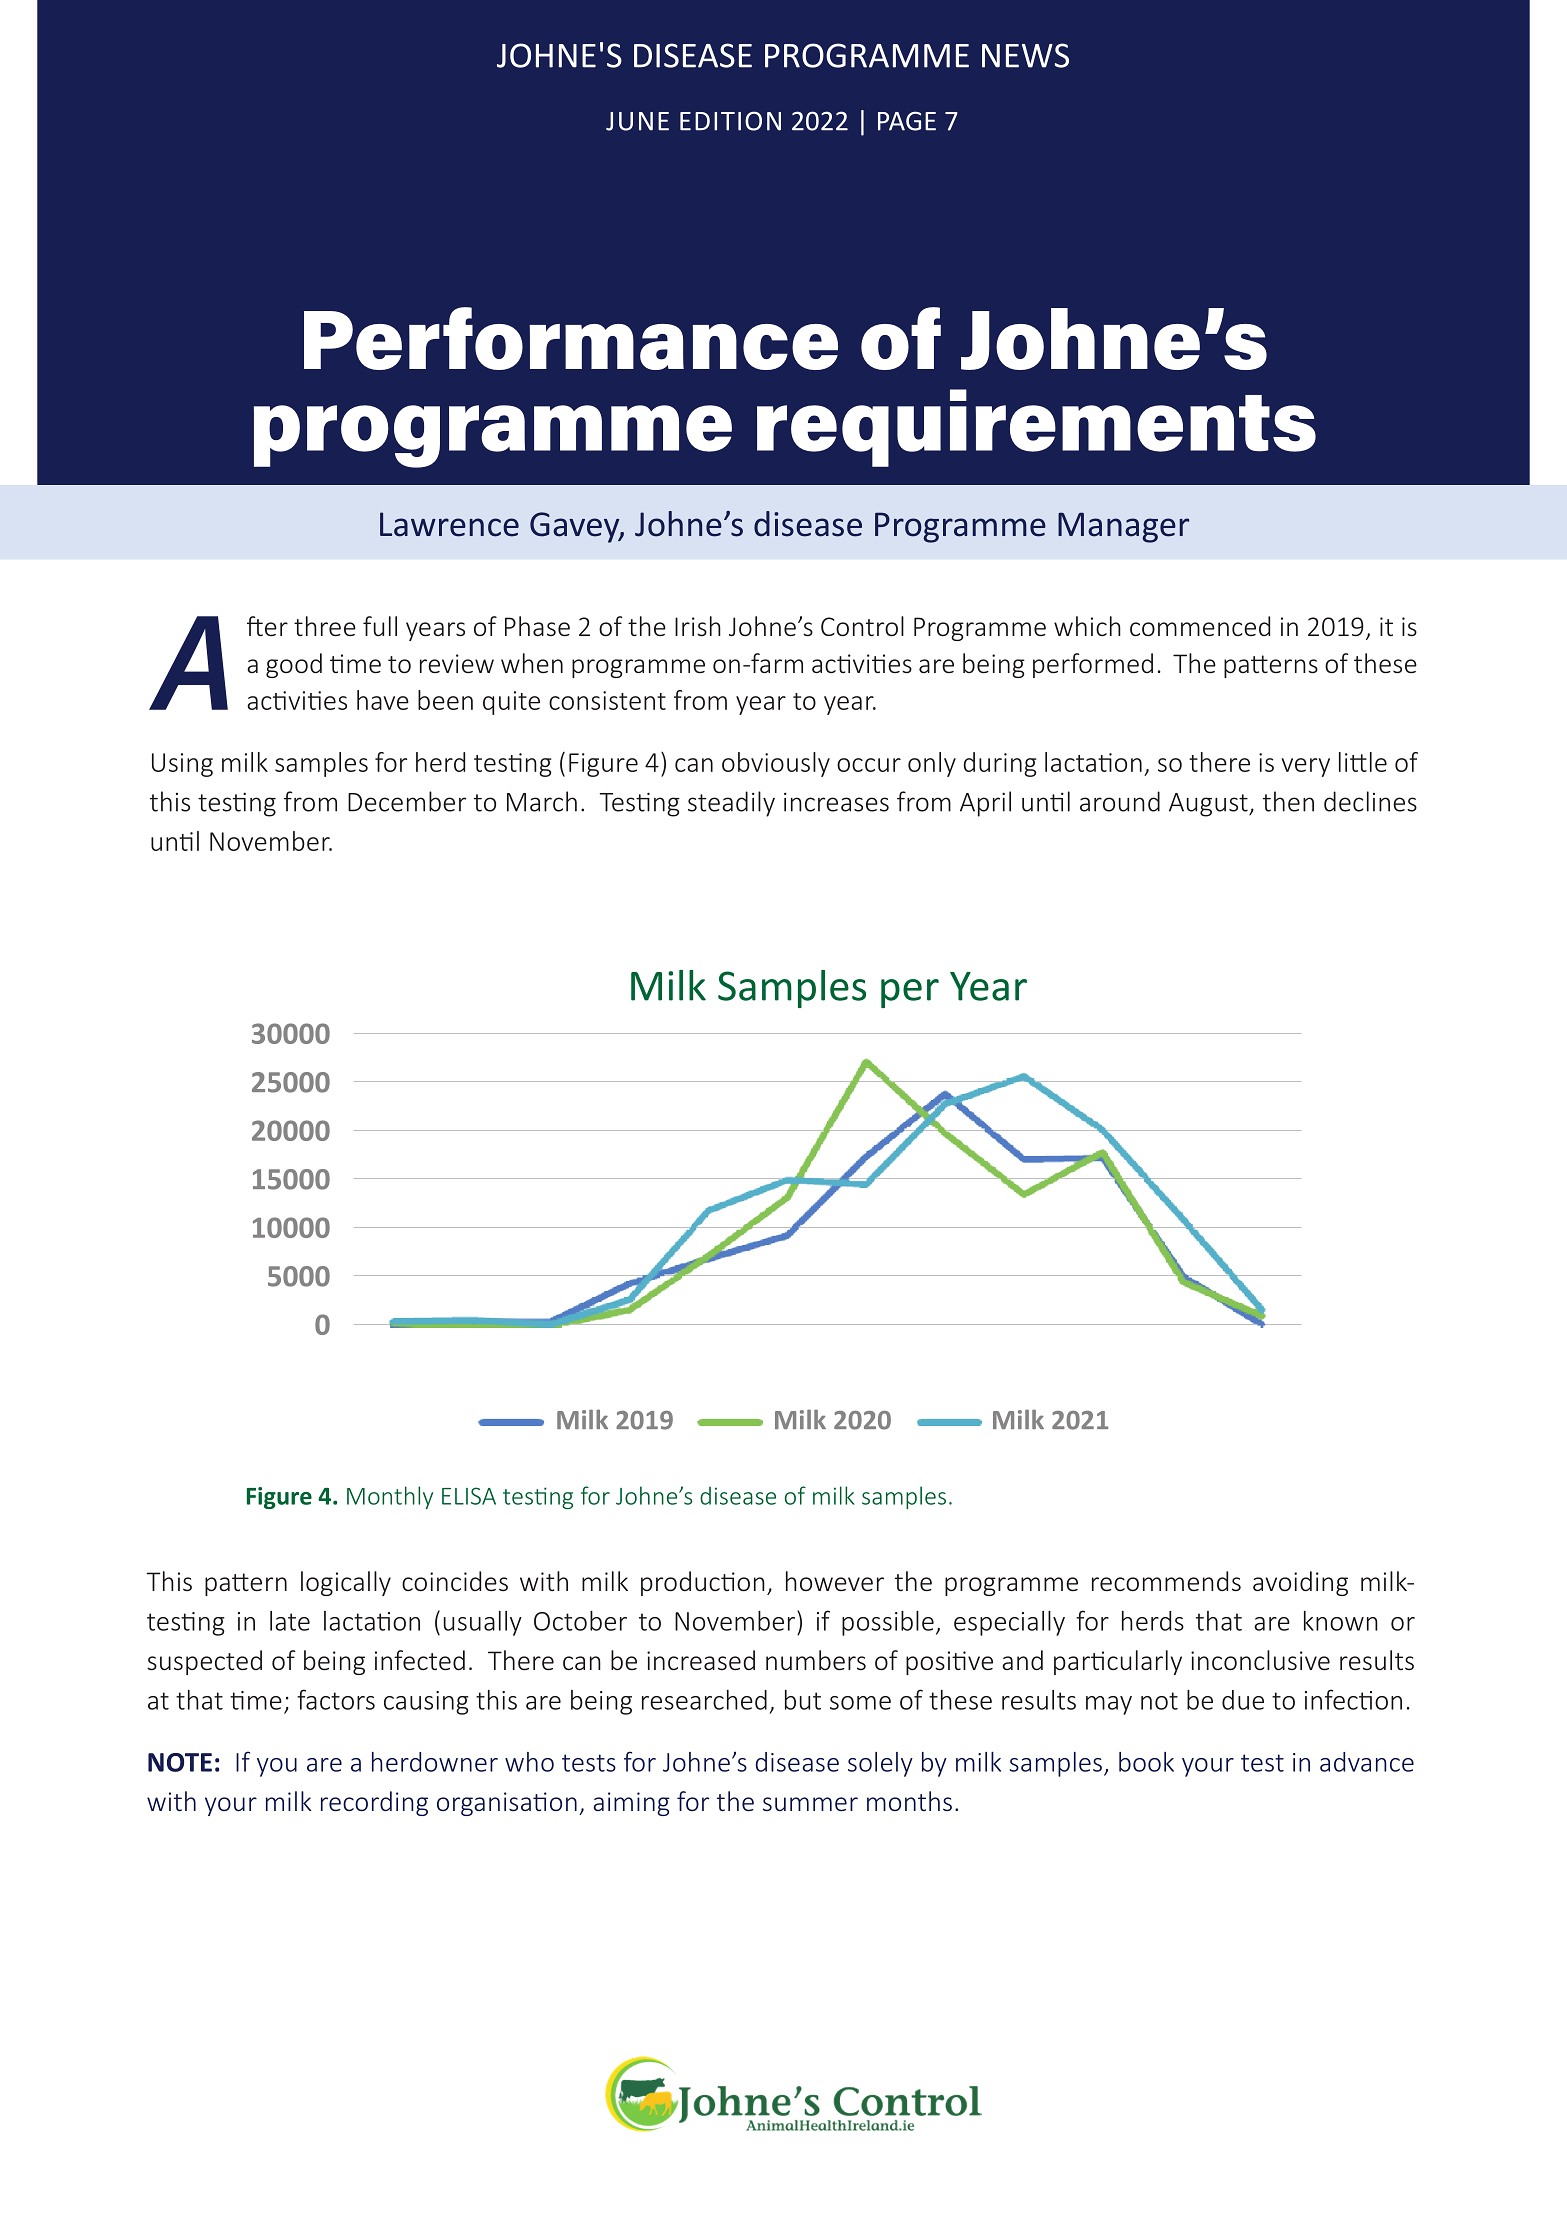 Image resolution: width=1567 pixels, height=2216 pixels. I want to click on factors, so click(336, 1699).
